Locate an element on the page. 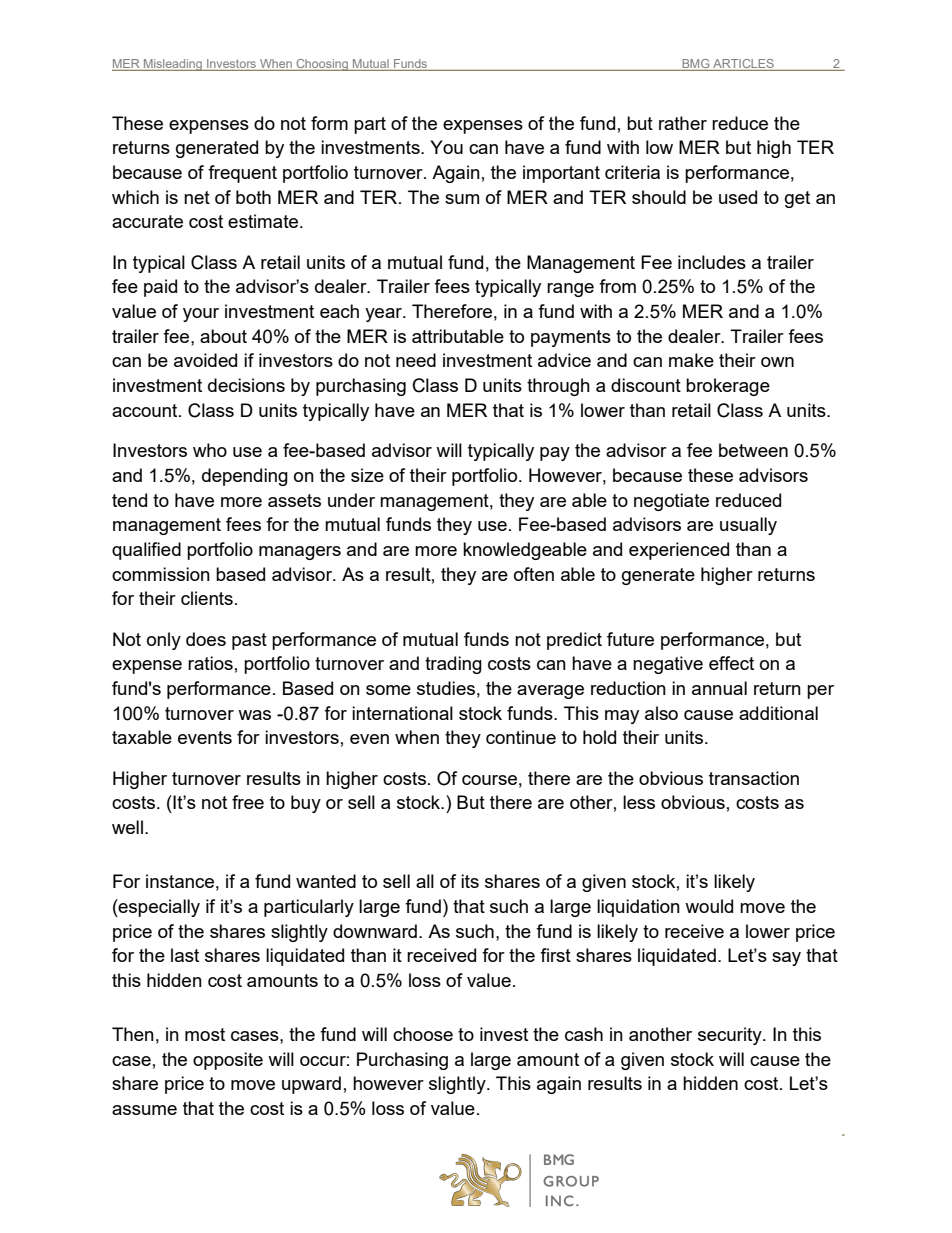  often is located at coordinates (534, 574).
